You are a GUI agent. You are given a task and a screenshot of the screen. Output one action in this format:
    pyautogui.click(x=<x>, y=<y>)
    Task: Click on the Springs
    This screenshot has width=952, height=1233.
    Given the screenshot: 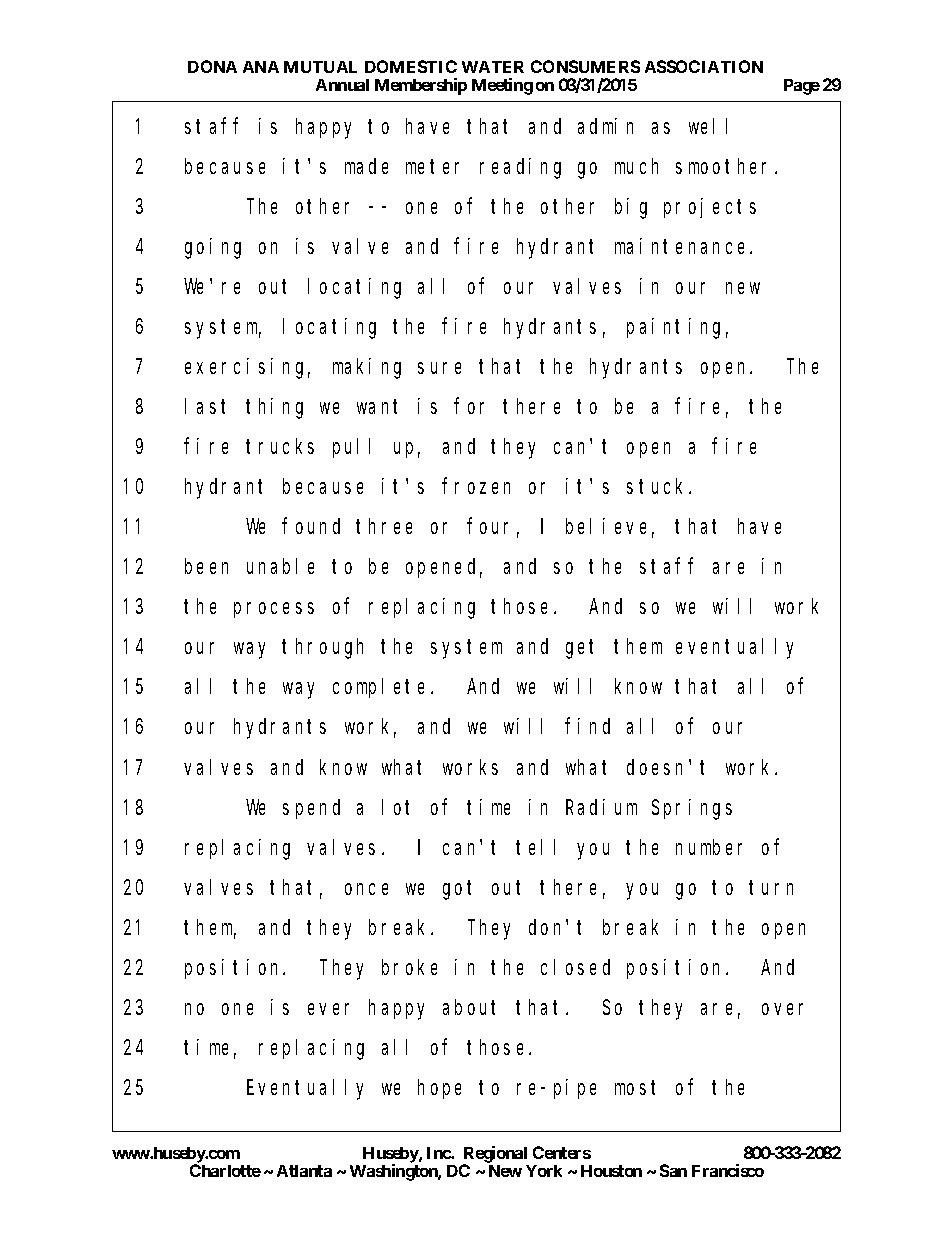 What is the action you would take?
    pyautogui.click(x=692, y=809)
